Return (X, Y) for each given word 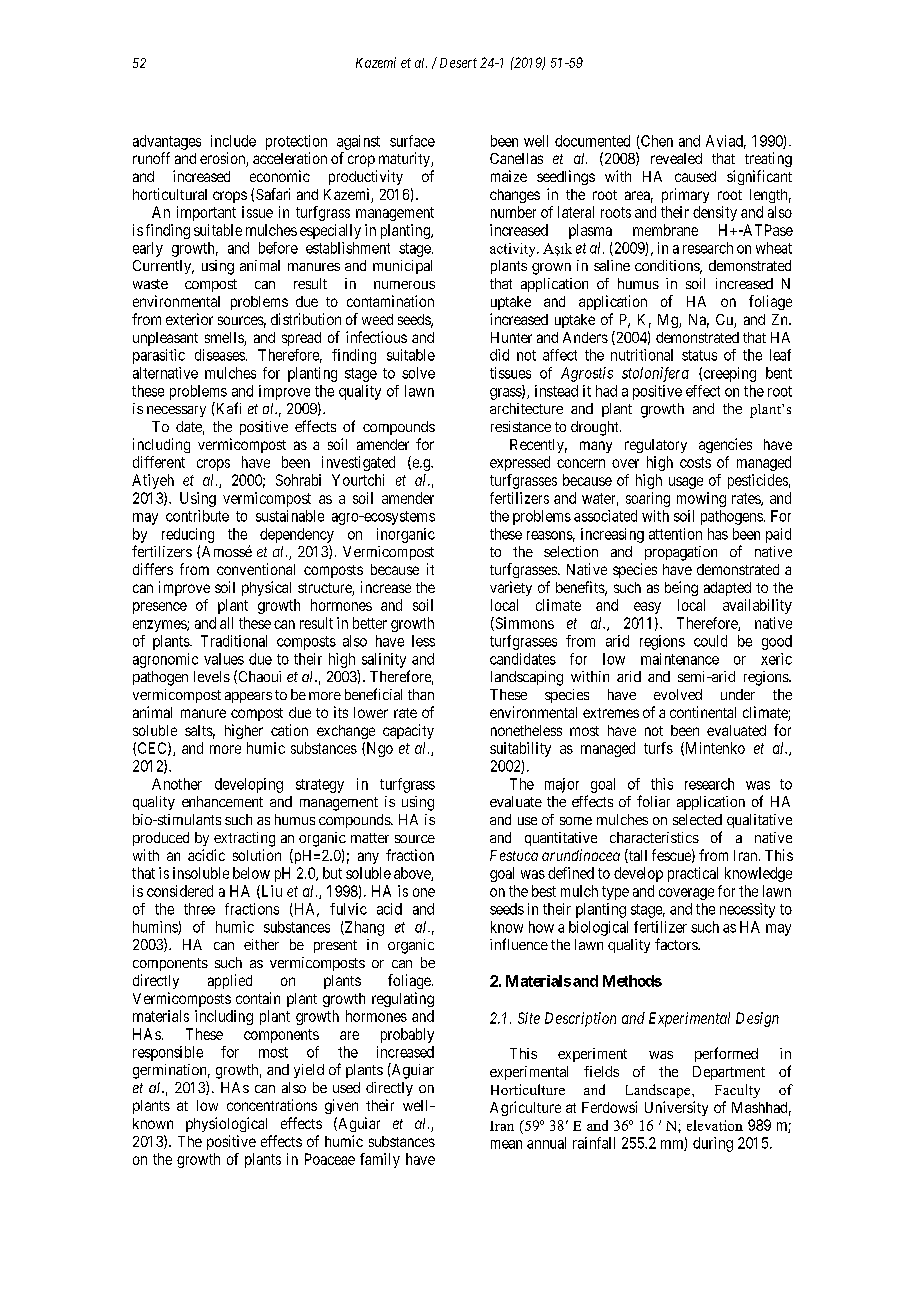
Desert (458, 63)
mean (506, 1144)
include (233, 141)
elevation (715, 1125)
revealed (676, 158)
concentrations (272, 1105)
